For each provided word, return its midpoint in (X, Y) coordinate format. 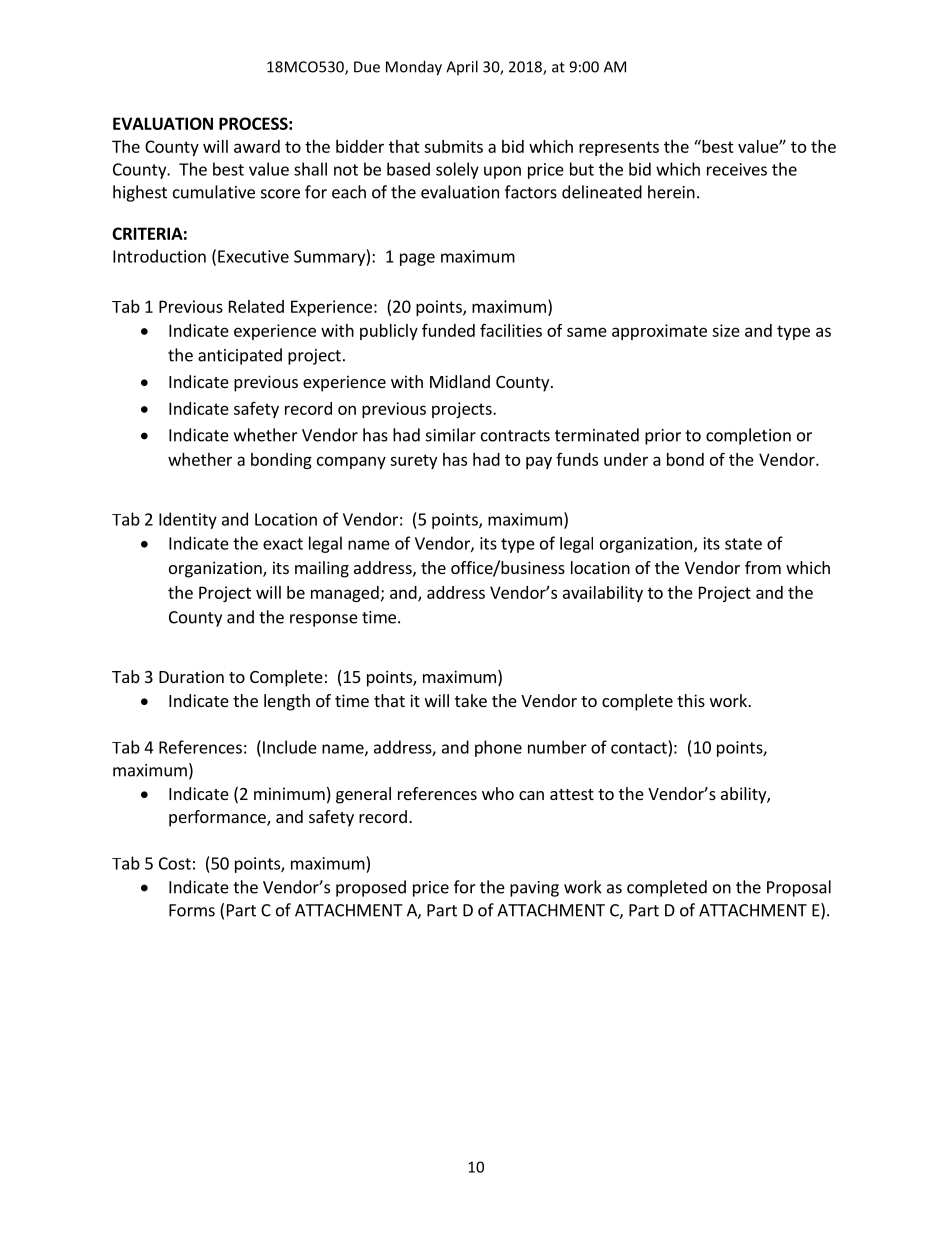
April (462, 67)
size (726, 330)
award (257, 146)
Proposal (799, 888)
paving (534, 889)
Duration (191, 676)
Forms (192, 910)
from (763, 567)
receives (737, 169)
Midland (460, 381)
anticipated (240, 356)
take (471, 700)
